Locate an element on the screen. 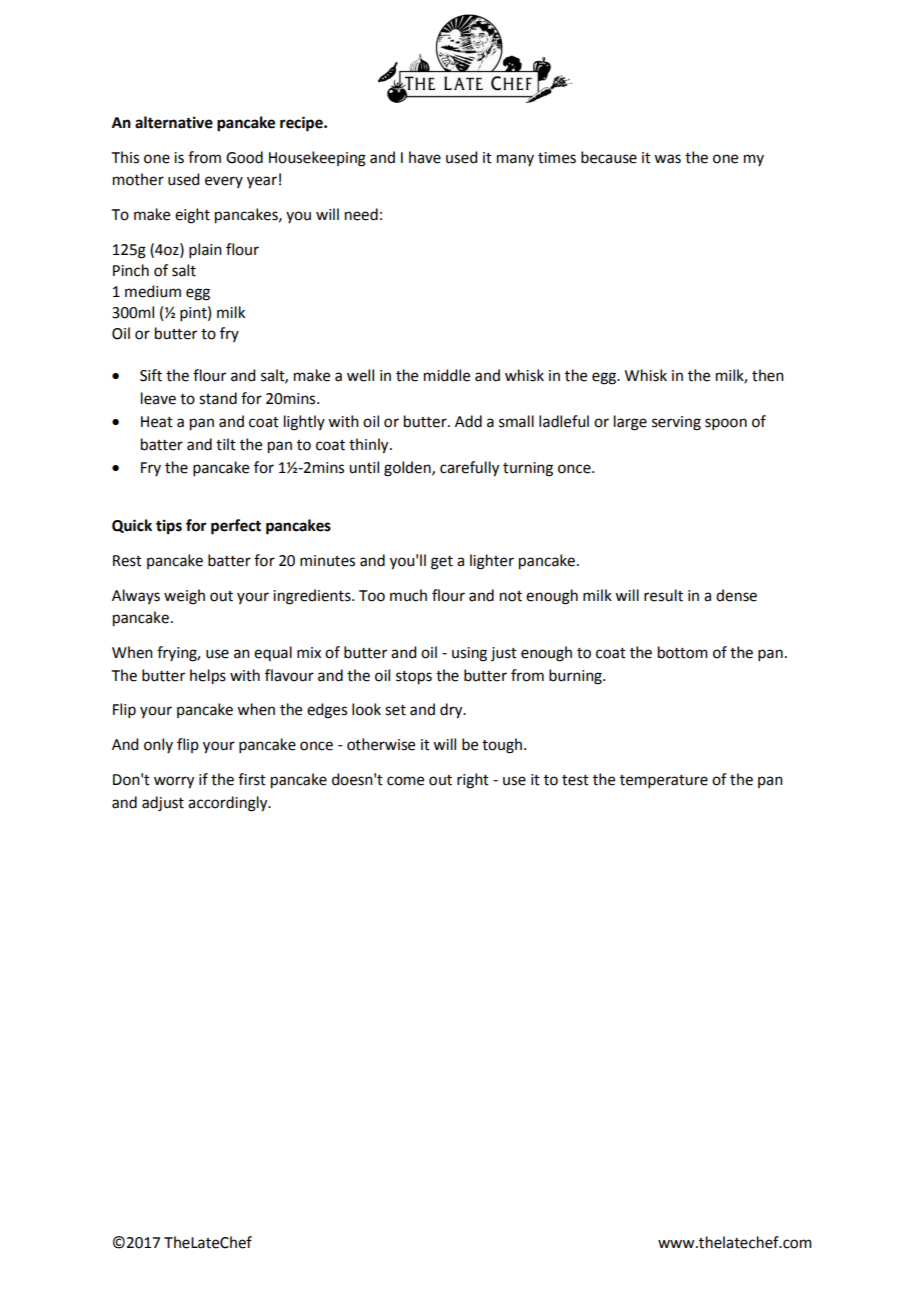 The image size is (924, 1308). weigh is located at coordinates (184, 597).
